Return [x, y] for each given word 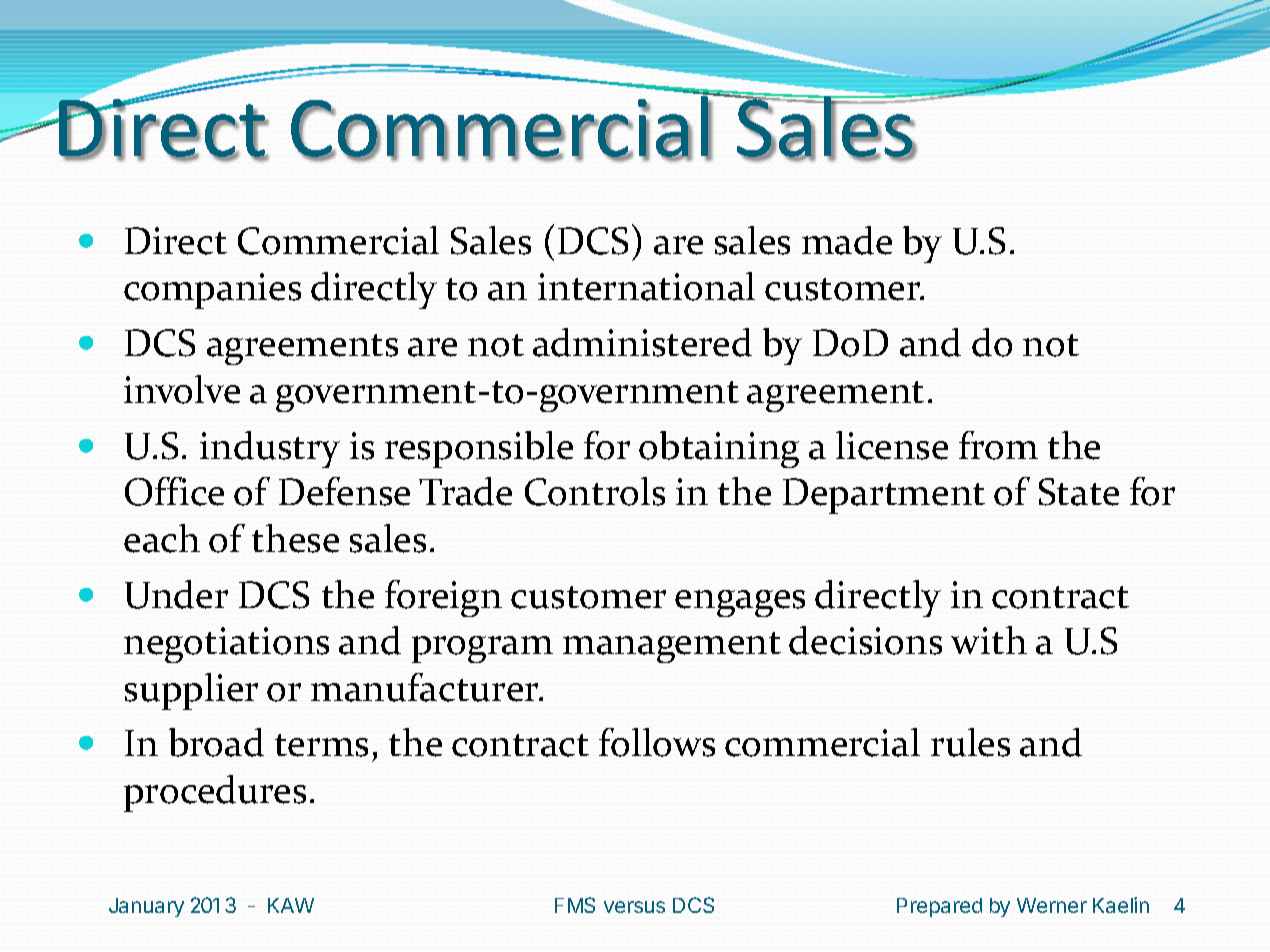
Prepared [939, 907]
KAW [291, 905]
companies [212, 291]
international [646, 286]
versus [634, 907]
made [847, 240]
